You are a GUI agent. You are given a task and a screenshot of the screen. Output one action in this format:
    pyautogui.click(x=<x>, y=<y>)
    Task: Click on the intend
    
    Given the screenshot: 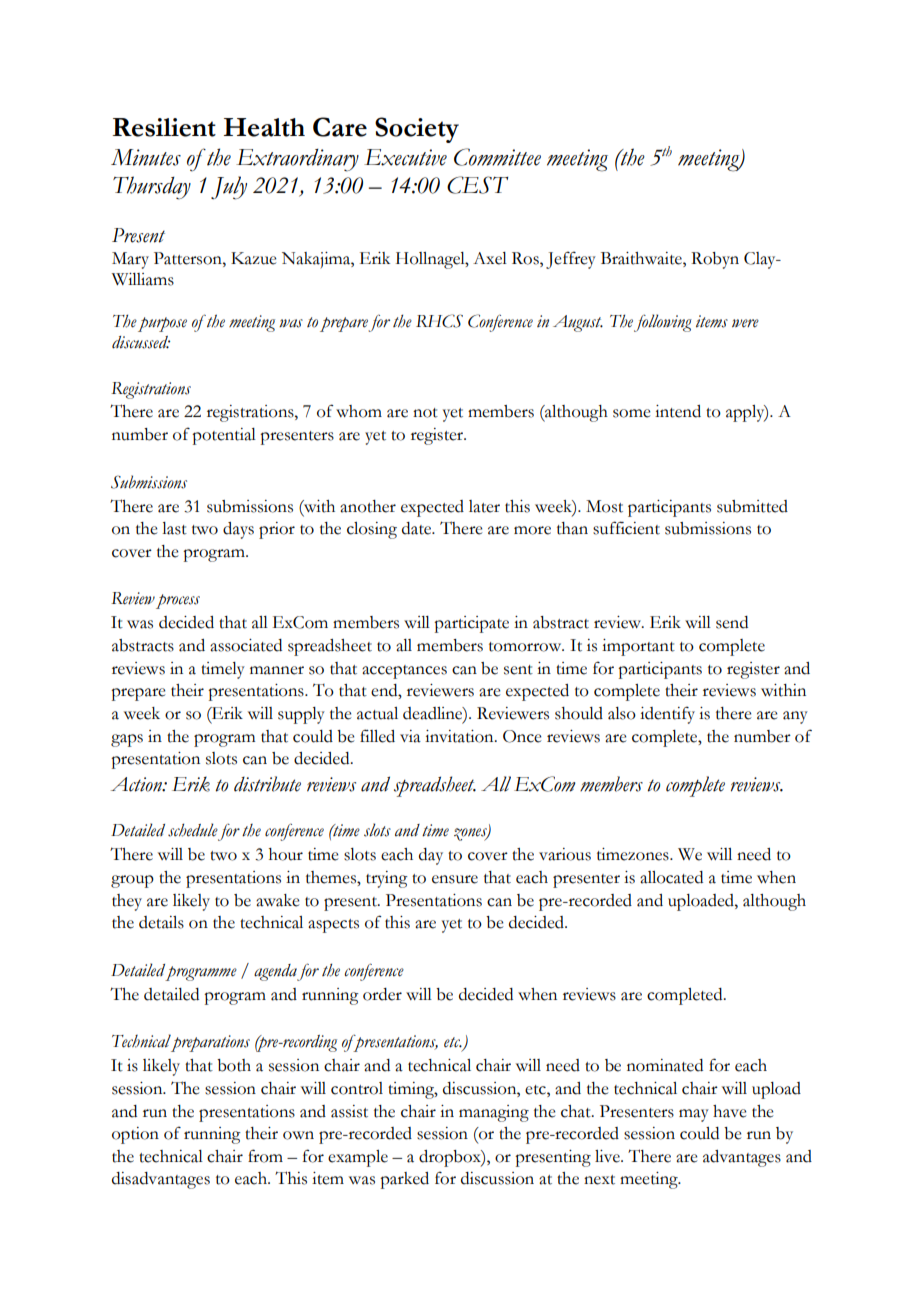 What is the action you would take?
    pyautogui.click(x=678, y=411)
